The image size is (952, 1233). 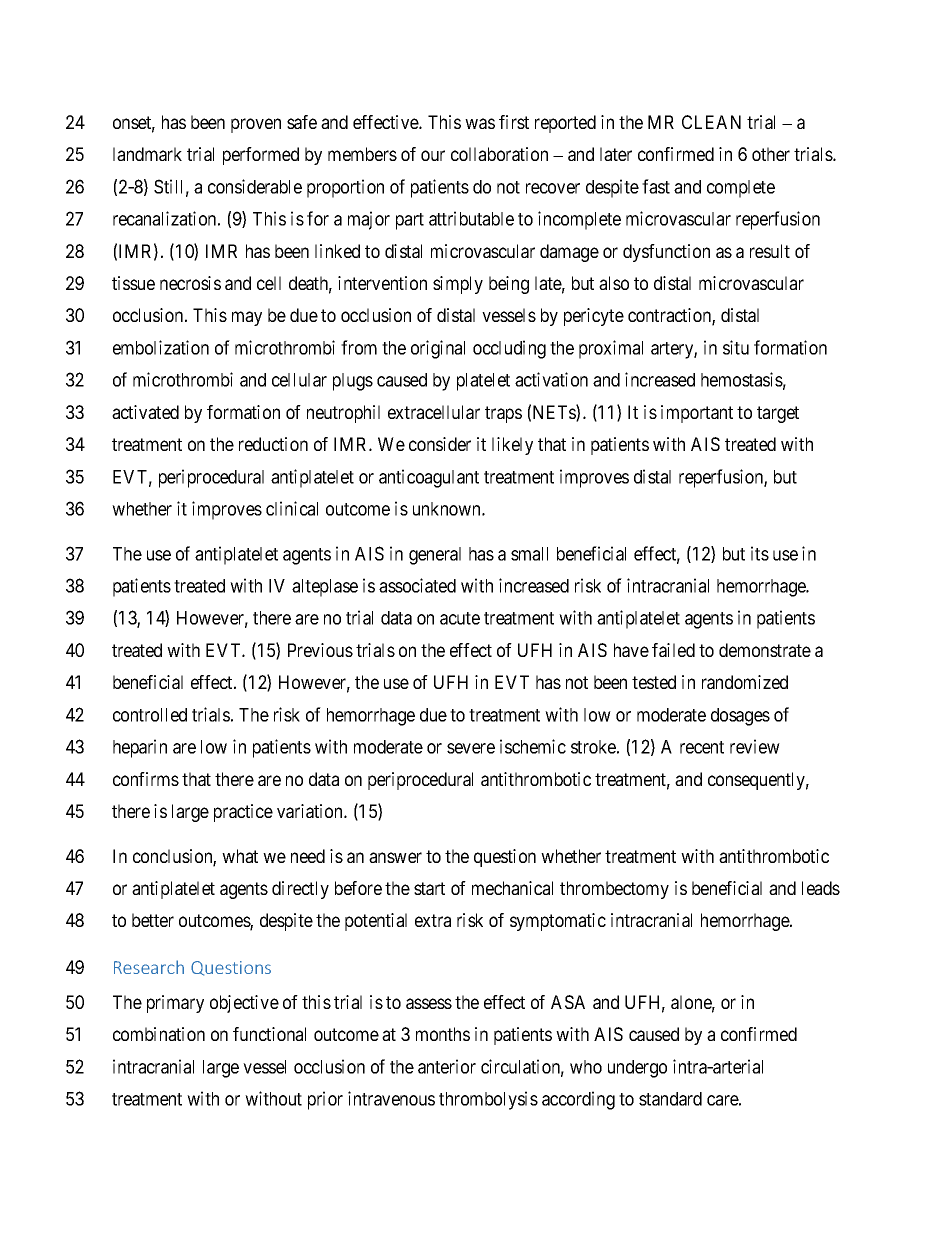 I want to click on acute, so click(x=460, y=618).
